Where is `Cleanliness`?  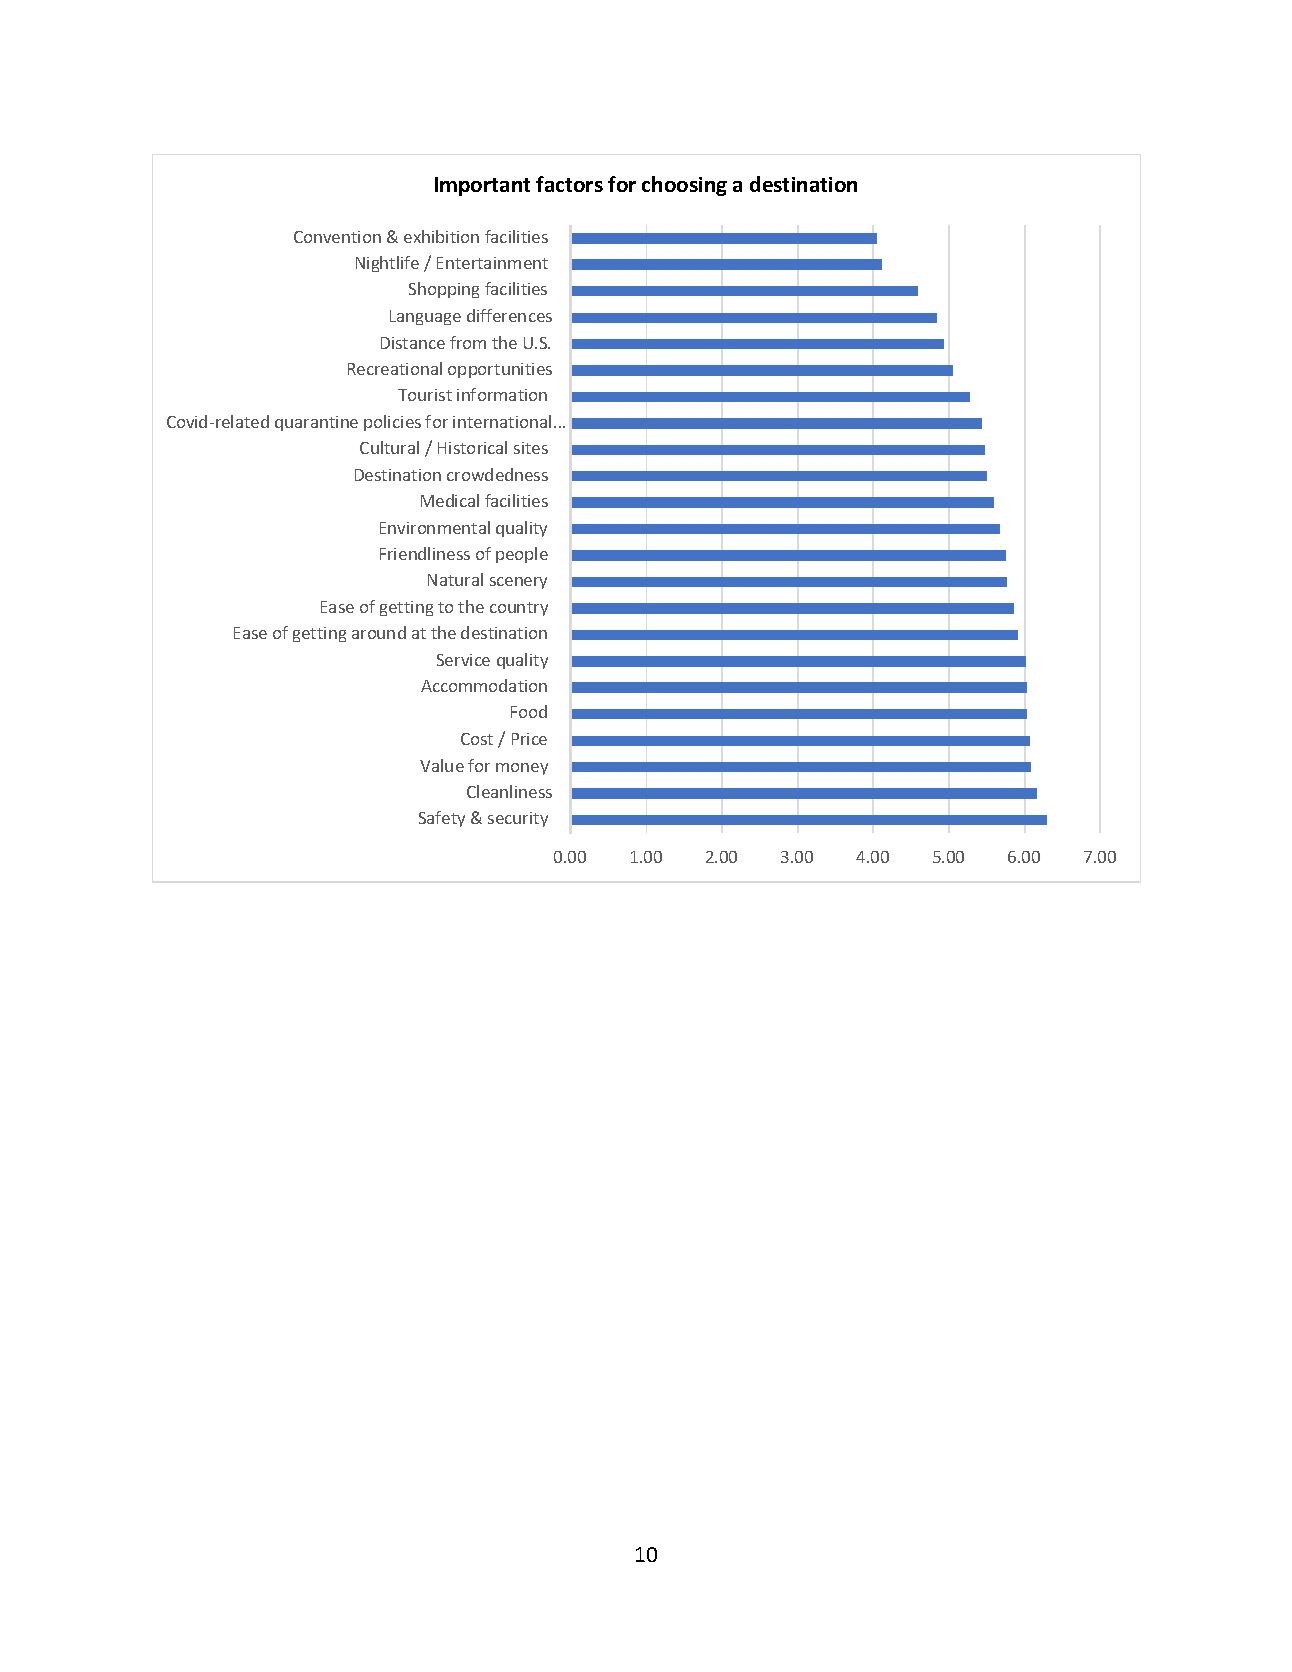 Cleanliness is located at coordinates (509, 791).
